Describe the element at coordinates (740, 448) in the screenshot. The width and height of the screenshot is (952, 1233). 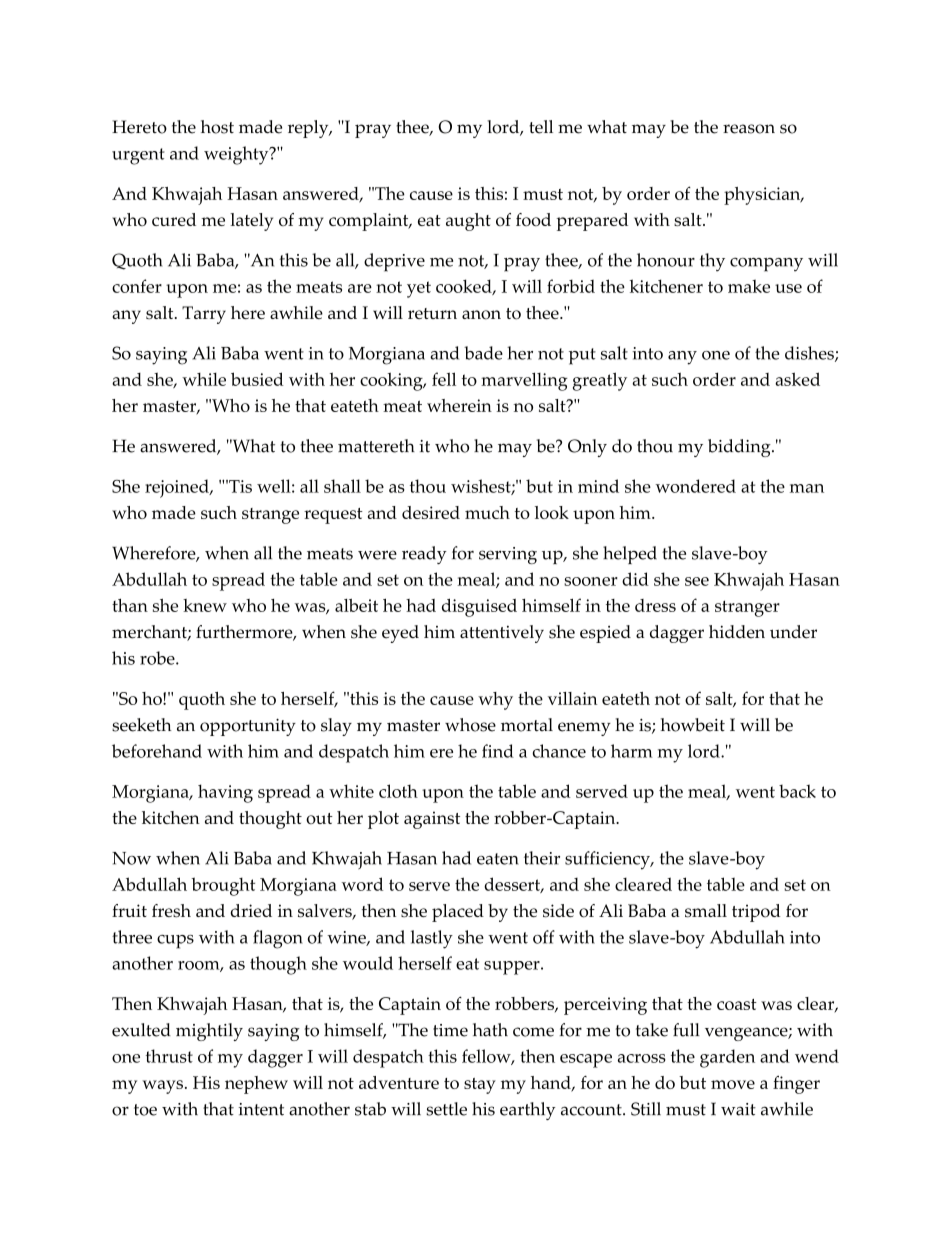
I see `bidding` at that location.
